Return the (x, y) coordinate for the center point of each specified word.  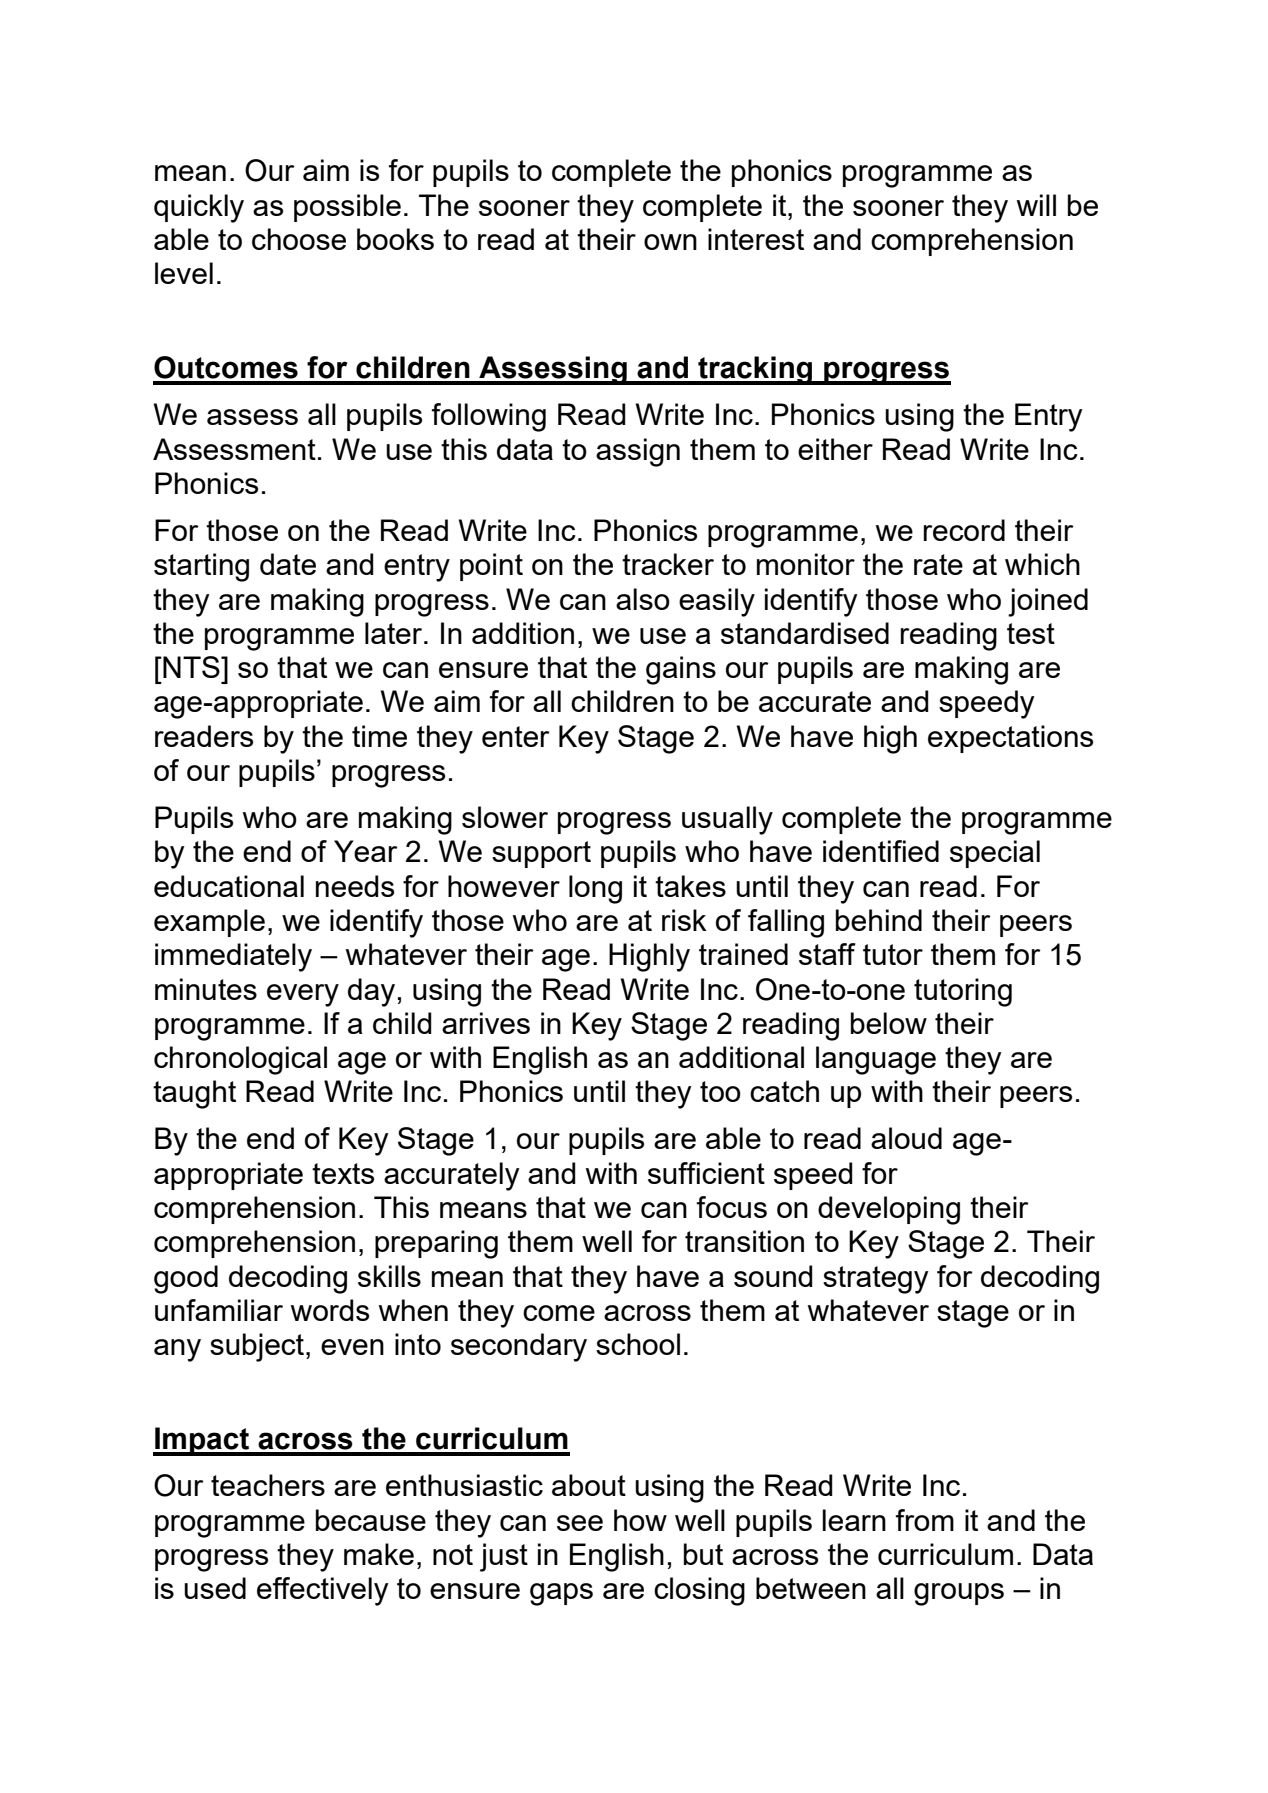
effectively (323, 1591)
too (720, 1091)
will (1036, 205)
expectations (1010, 739)
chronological (240, 1060)
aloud (906, 1138)
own (670, 242)
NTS (191, 667)
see (580, 1523)
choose (299, 239)
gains (681, 670)
